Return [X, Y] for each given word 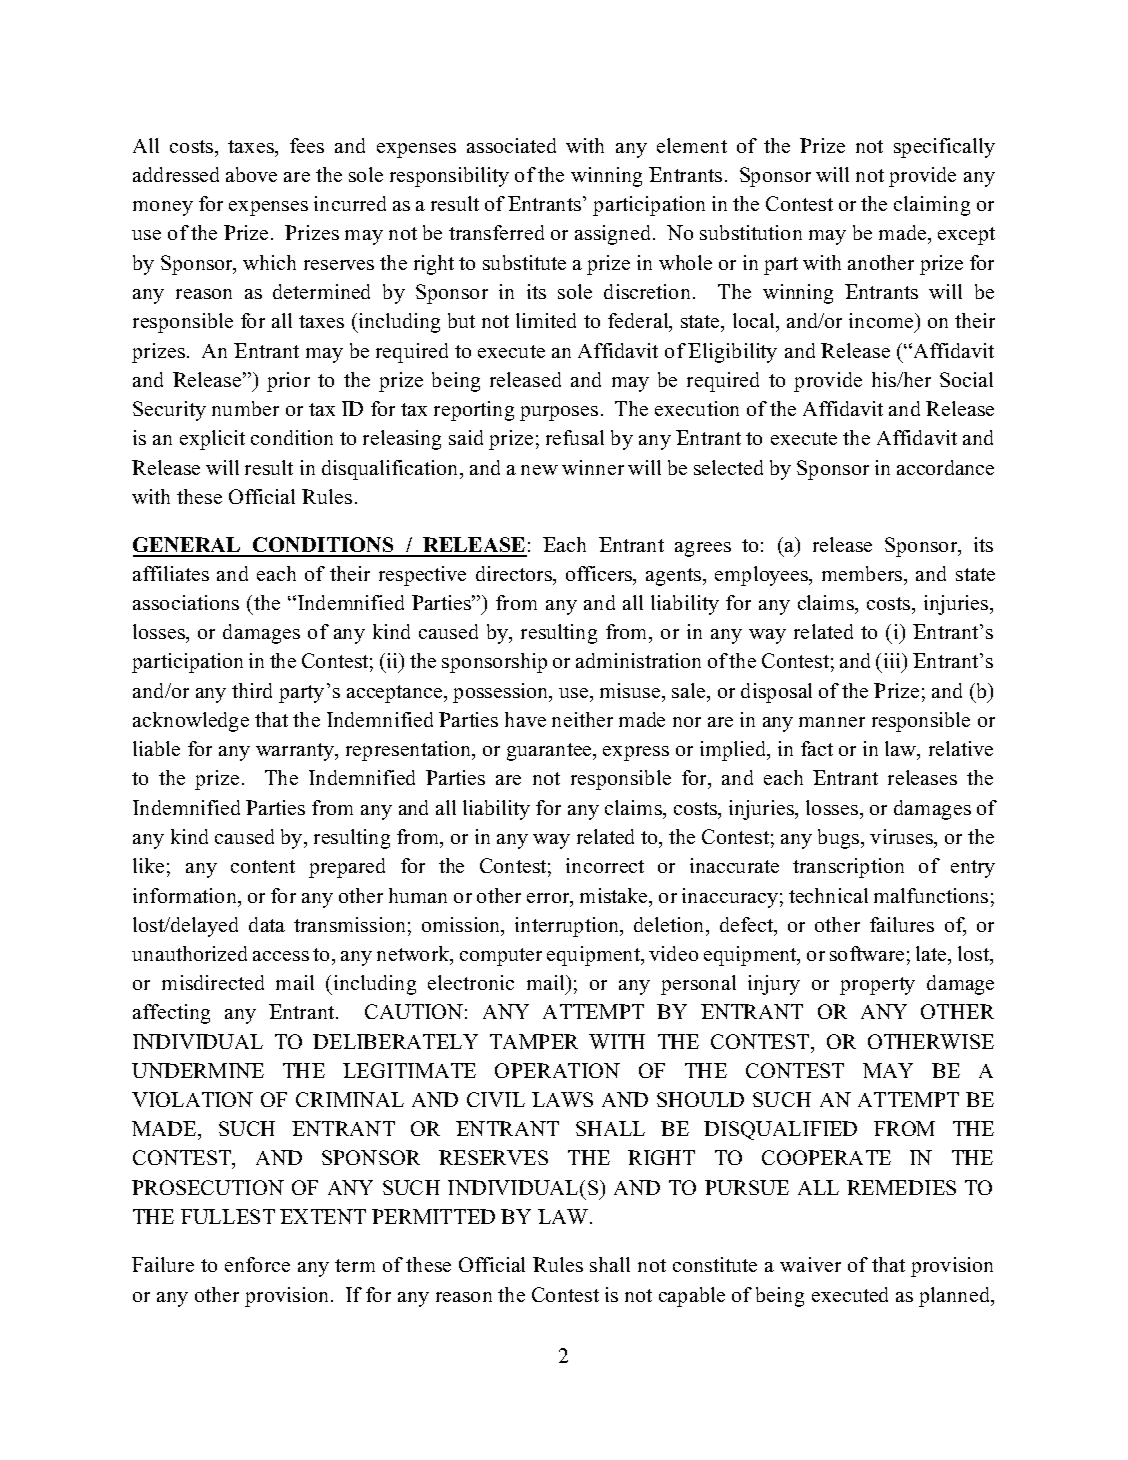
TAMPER [534, 1041]
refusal [575, 437]
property [877, 986]
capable [692, 1297]
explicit [212, 440]
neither [582, 719]
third [252, 690]
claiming [932, 206]
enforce [257, 1264]
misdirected [213, 982]
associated [511, 145]
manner [832, 722]
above [251, 174]
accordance [945, 467]
